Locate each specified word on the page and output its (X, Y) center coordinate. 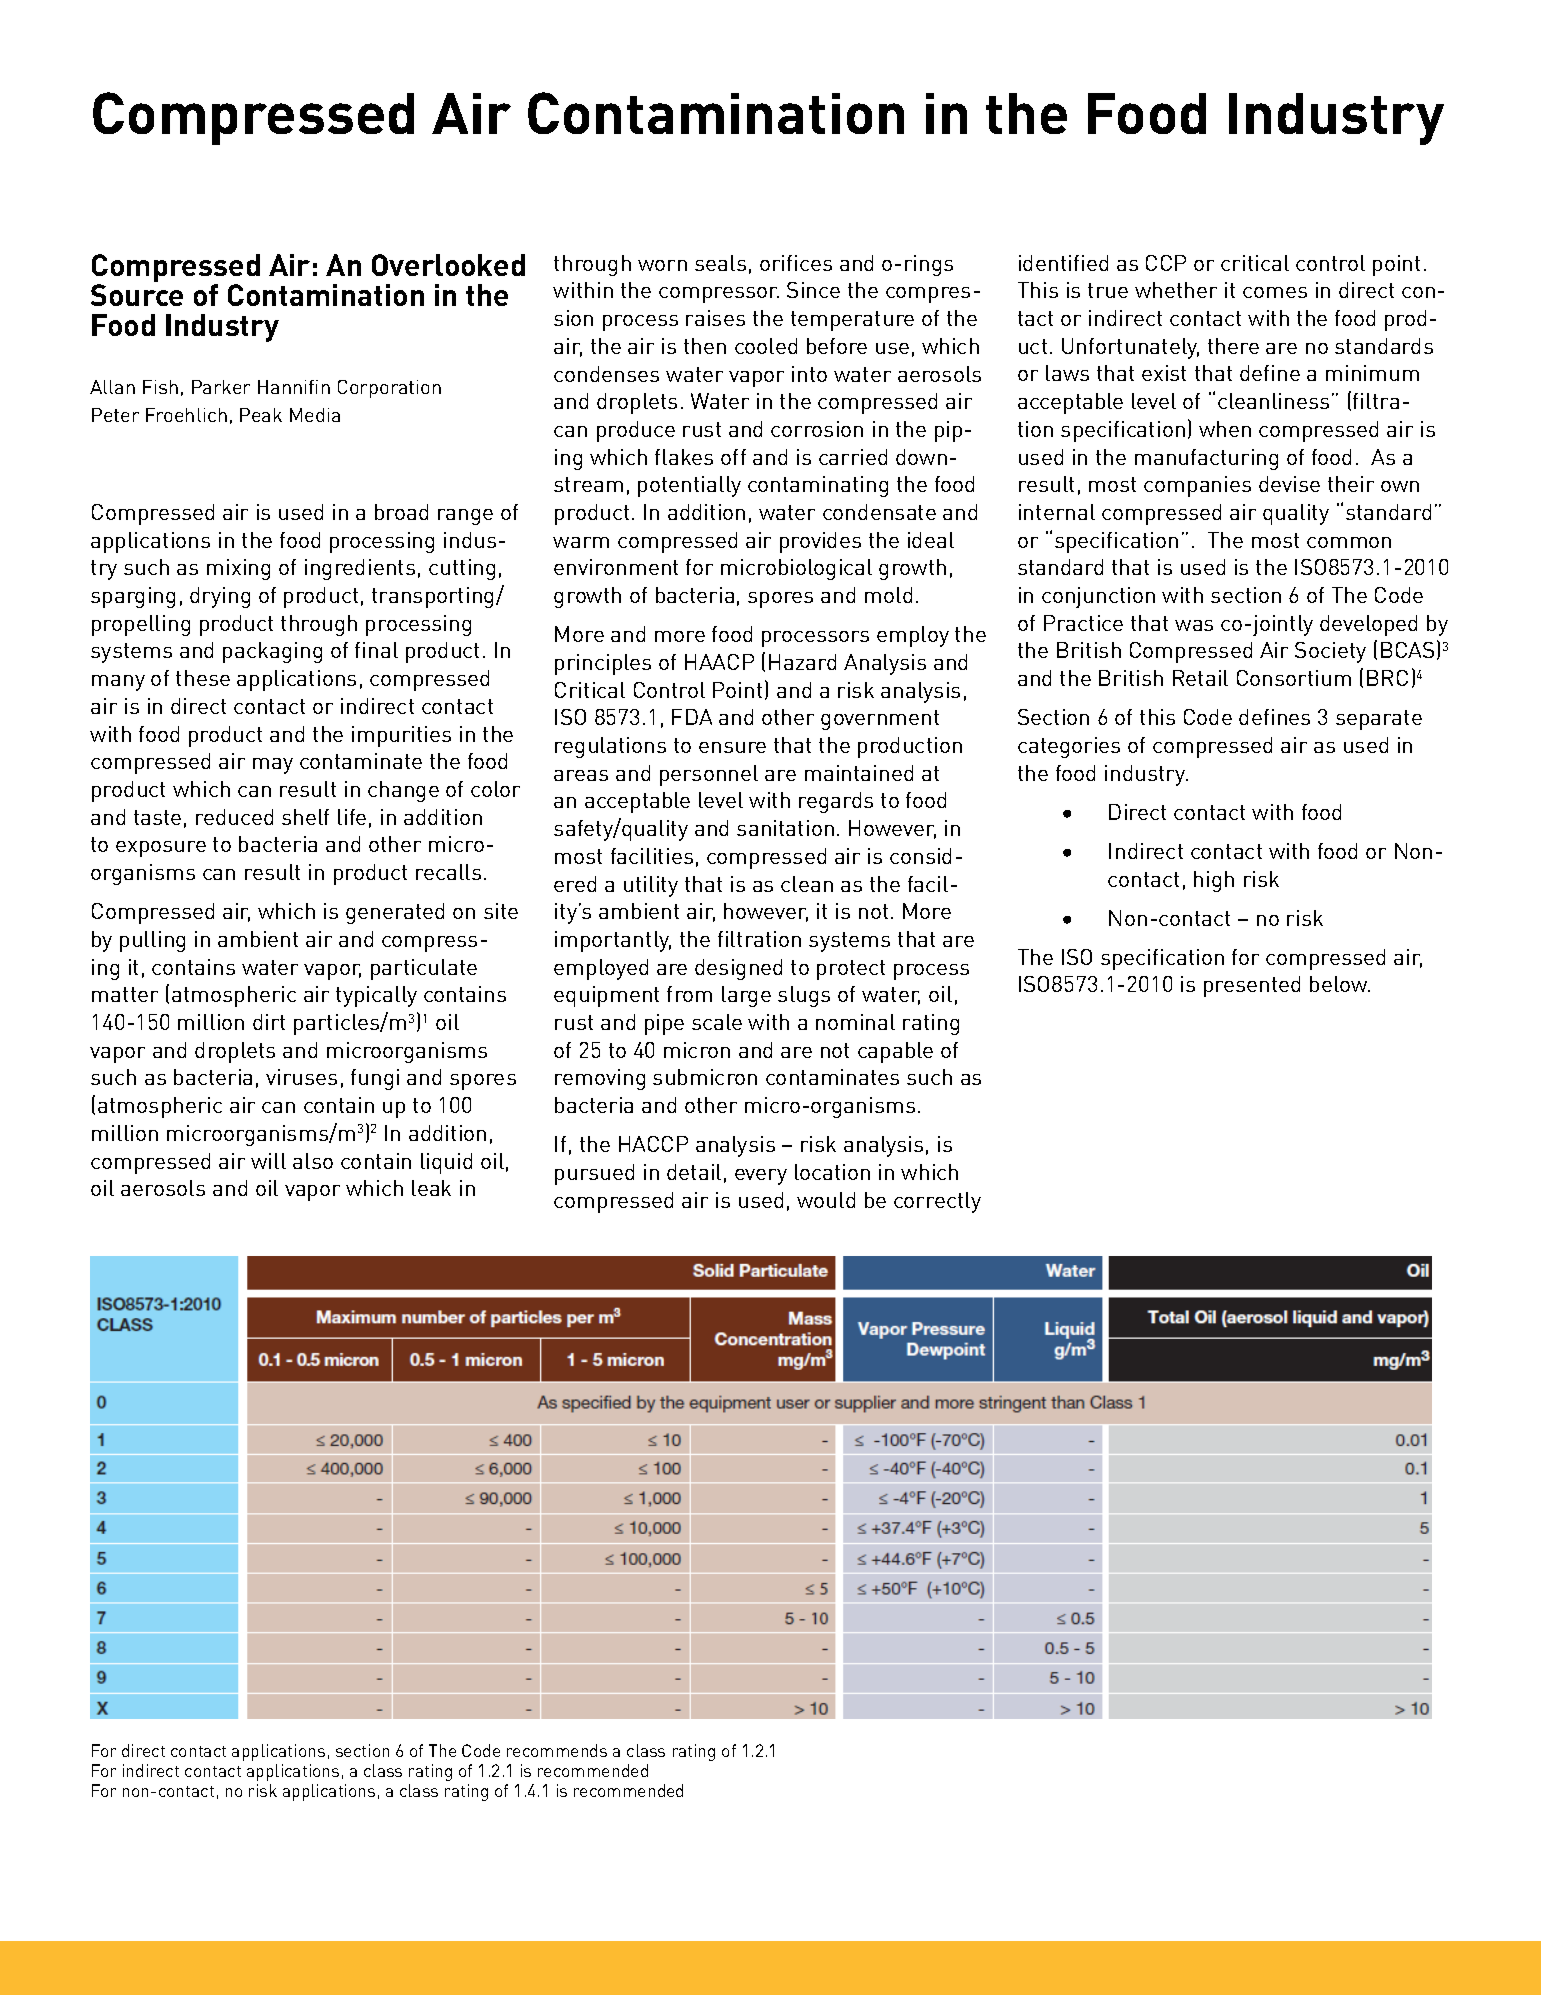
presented (1252, 986)
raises (715, 318)
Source (137, 295)
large (746, 996)
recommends (557, 1750)
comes (1275, 292)
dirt (269, 1022)
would (826, 1200)
